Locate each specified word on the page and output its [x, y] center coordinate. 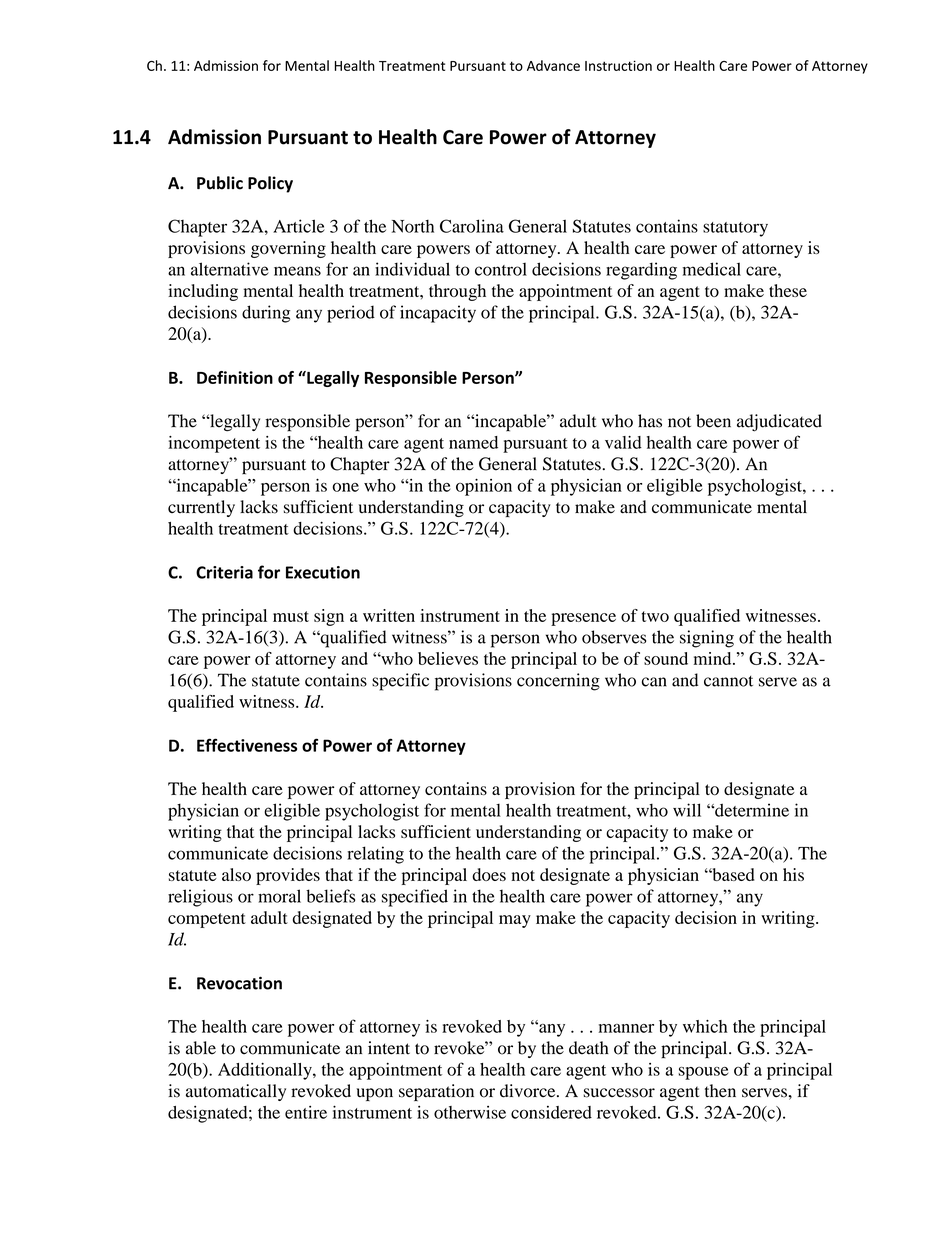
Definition [235, 377]
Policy [270, 184]
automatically [236, 1092]
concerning [558, 682]
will [687, 810]
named [473, 442]
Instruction [618, 65]
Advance [553, 65]
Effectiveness [247, 745]
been [713, 421]
